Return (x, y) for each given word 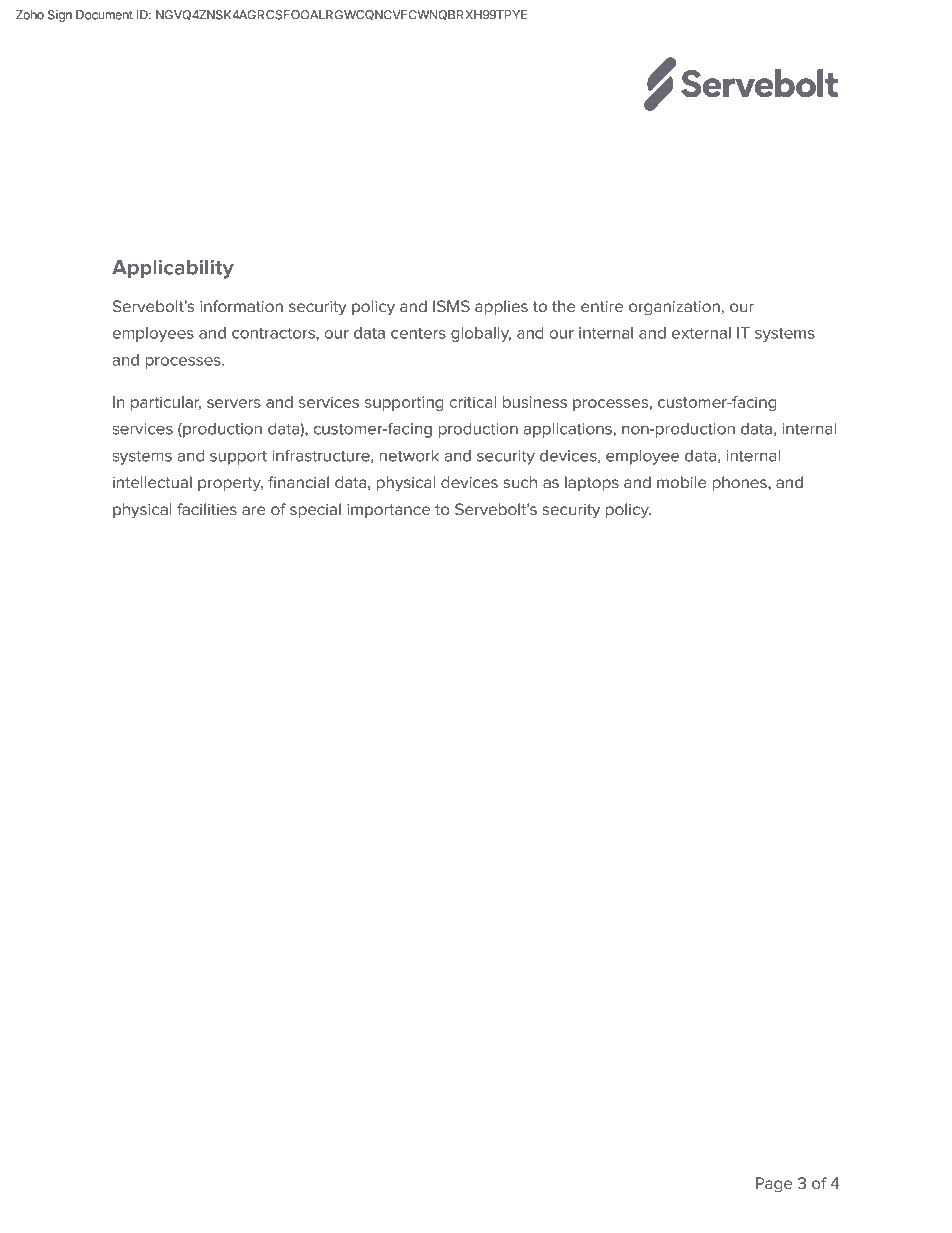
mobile (682, 482)
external (701, 333)
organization (674, 308)
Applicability (173, 269)
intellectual (152, 482)
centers (418, 333)
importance (388, 511)
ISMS (451, 306)
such (520, 482)
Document (104, 15)
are (254, 511)
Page (774, 1185)
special (315, 511)
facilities (207, 509)
